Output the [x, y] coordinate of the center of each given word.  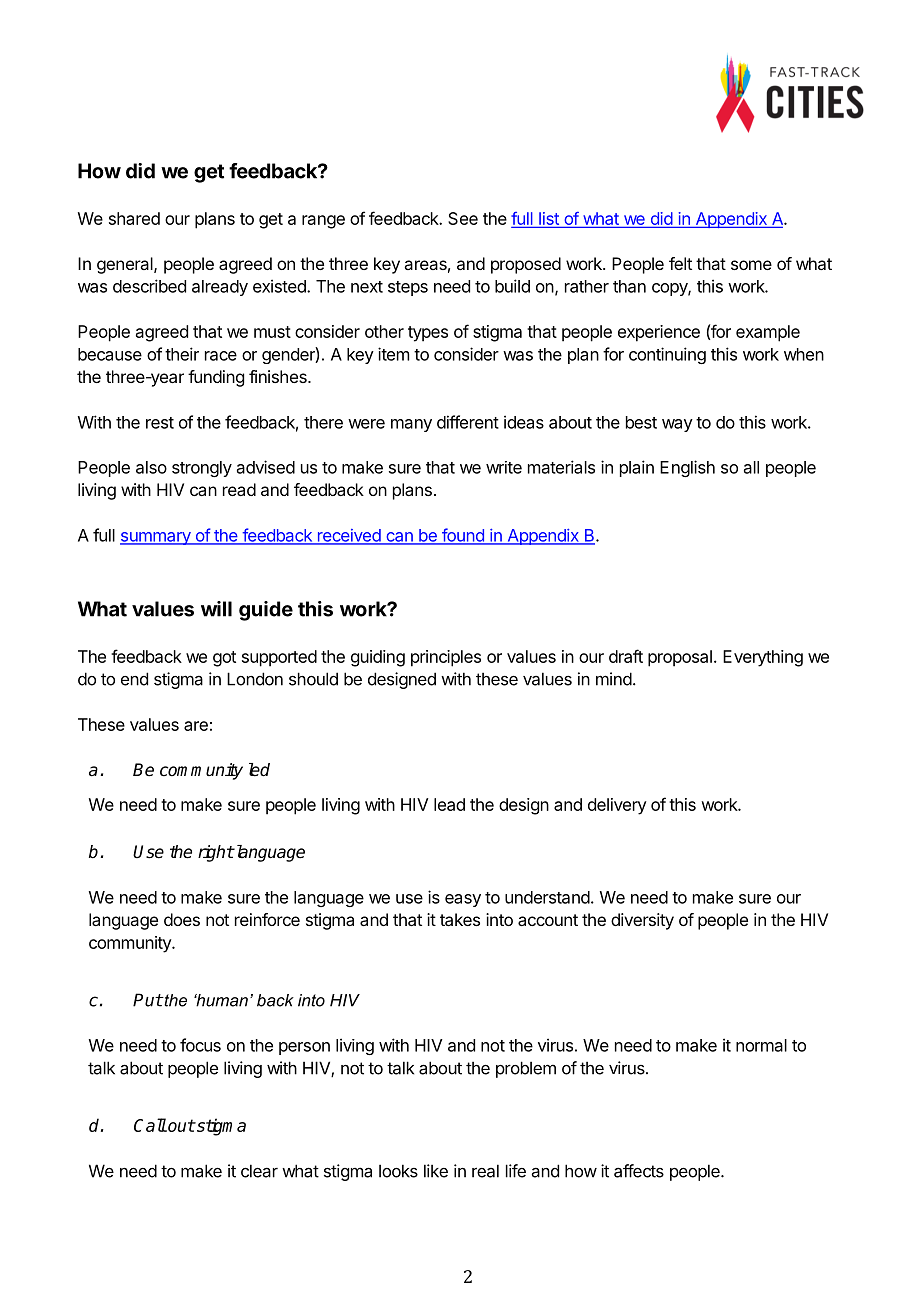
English [687, 468]
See [463, 218]
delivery [617, 806]
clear [259, 1171]
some [751, 265]
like [436, 1171]
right [216, 853]
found [463, 536]
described [149, 286]
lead [449, 804]
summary [156, 538]
